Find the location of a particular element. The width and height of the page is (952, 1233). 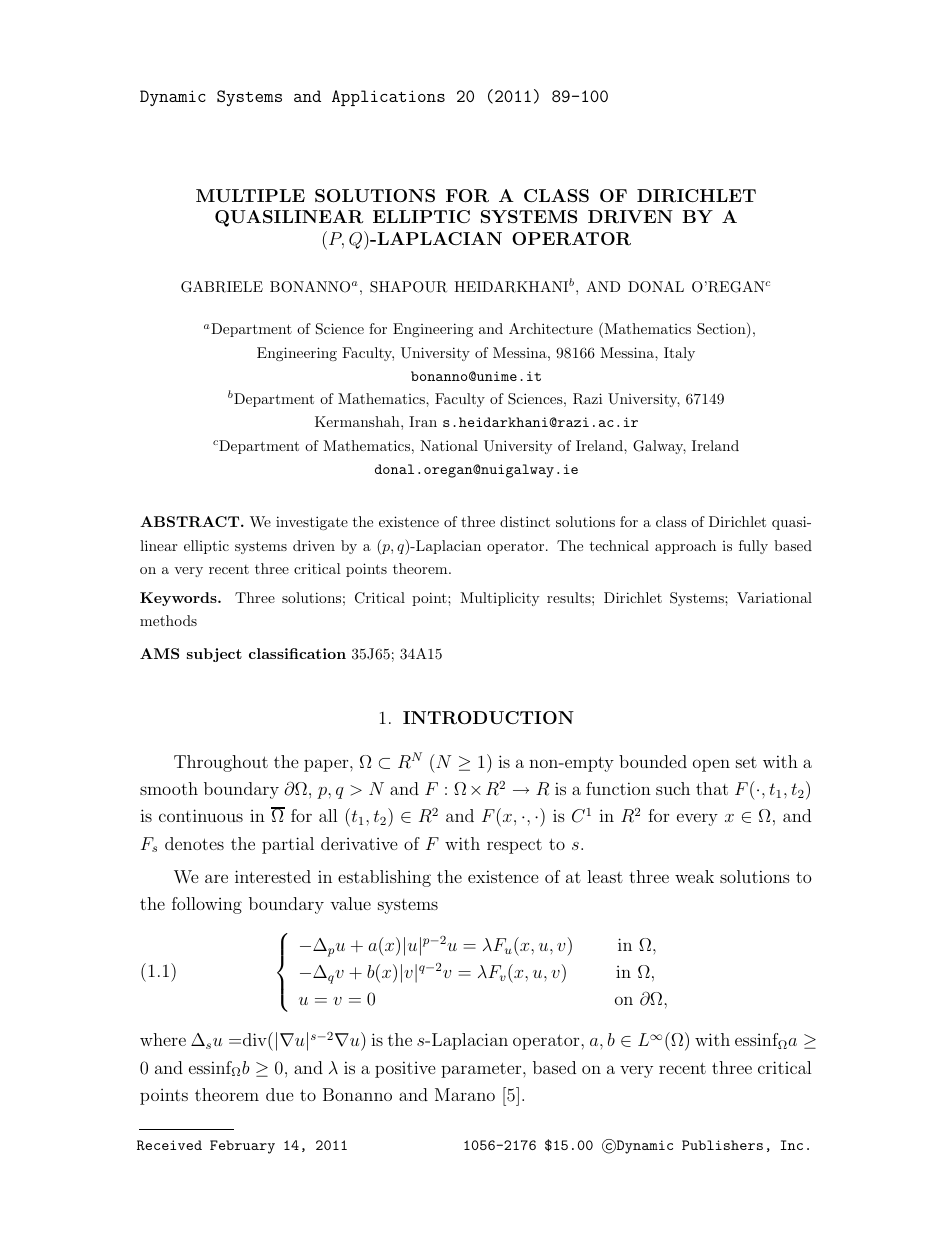

Applications is located at coordinates (388, 98).
